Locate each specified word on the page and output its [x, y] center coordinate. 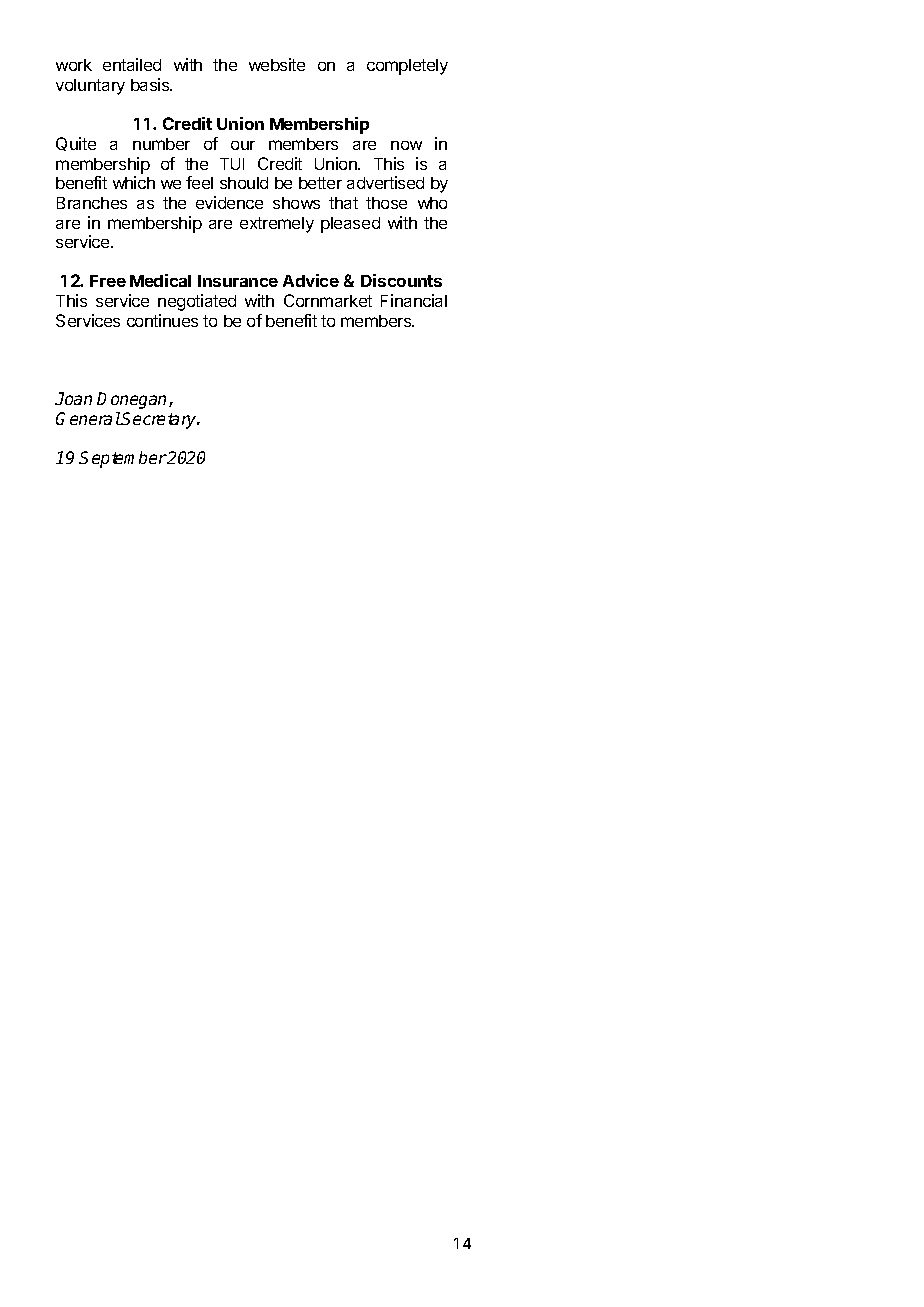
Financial [414, 300]
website [277, 64]
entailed [132, 64]
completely [407, 67]
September [123, 459]
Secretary [160, 420]
